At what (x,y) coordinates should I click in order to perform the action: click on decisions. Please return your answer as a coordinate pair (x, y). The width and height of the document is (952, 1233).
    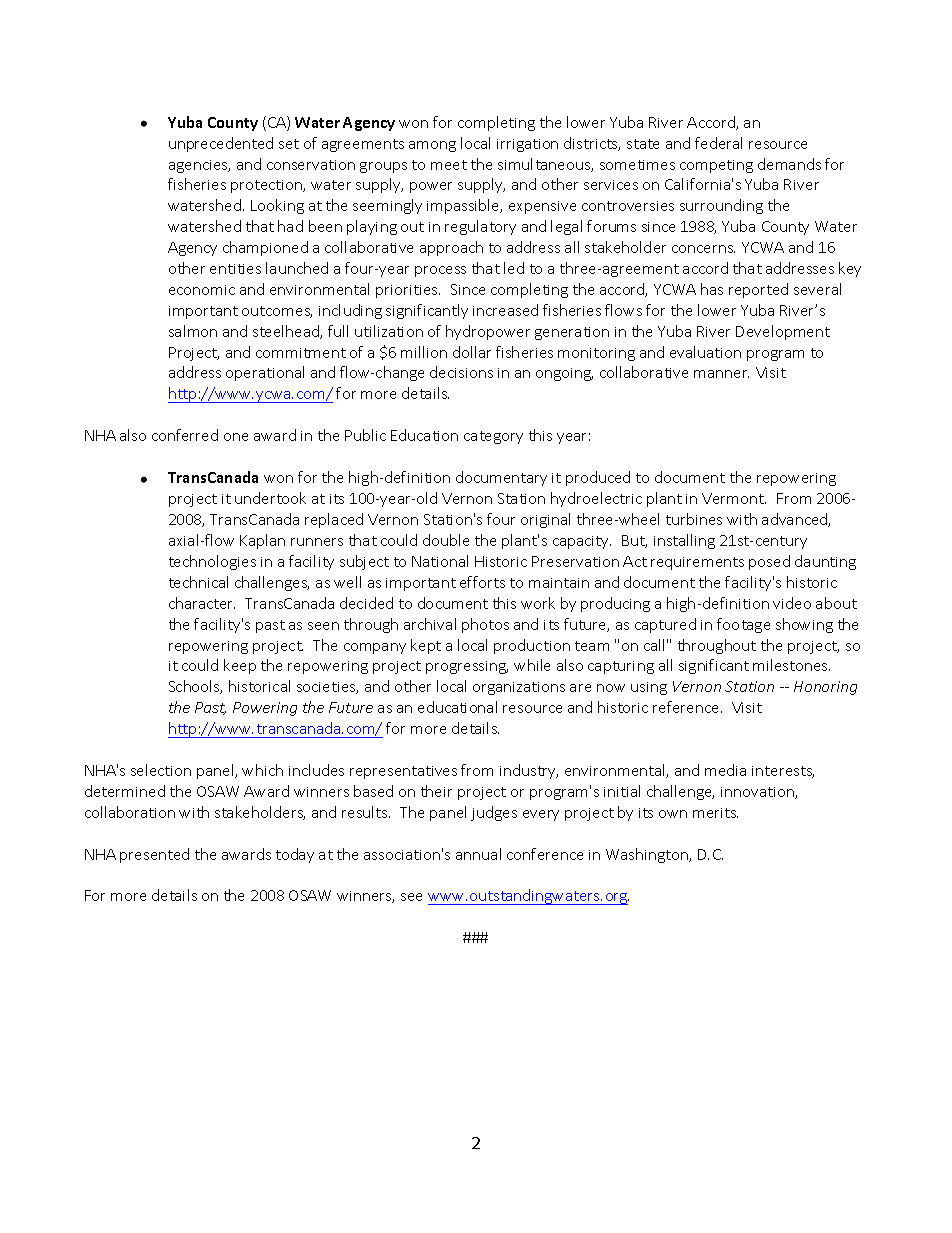
    Looking at the image, I should click on (461, 372).
